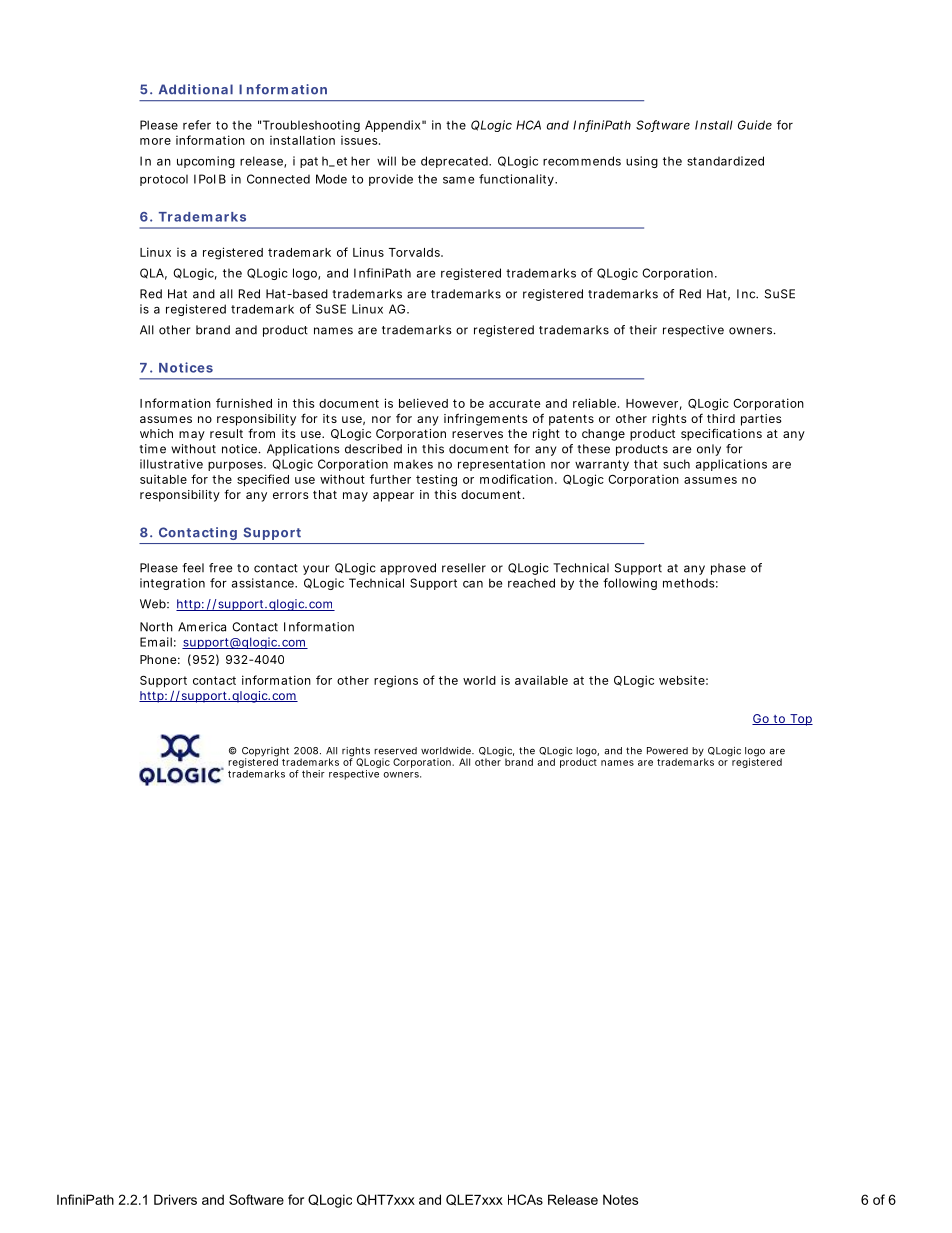 The image size is (952, 1233). What do you see at coordinates (175, 1199) in the page?
I see `Drivers` at bounding box center [175, 1199].
